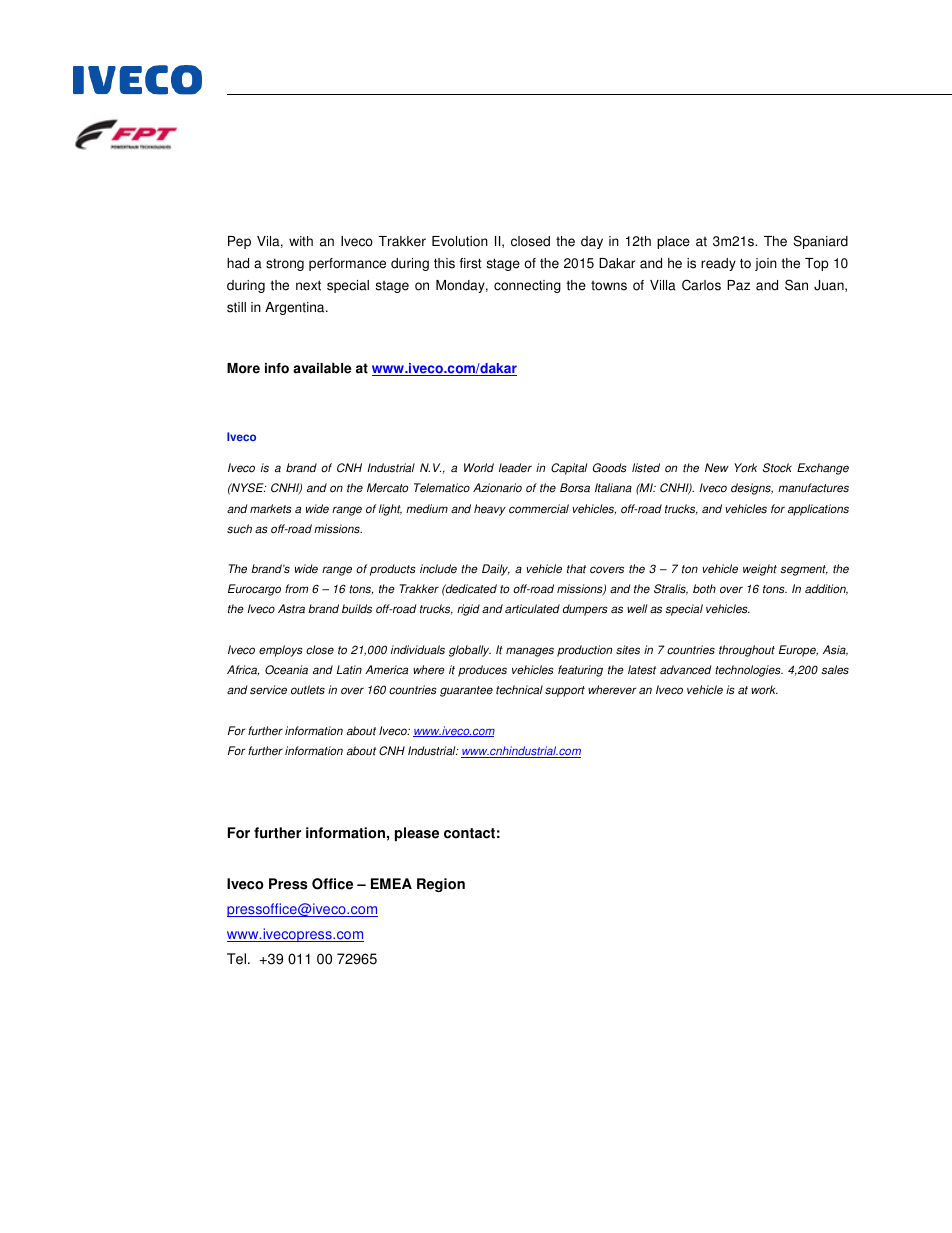 Image resolution: width=952 pixels, height=1233 pixels. Describe the element at coordinates (285, 264) in the document. I see `strong` at that location.
